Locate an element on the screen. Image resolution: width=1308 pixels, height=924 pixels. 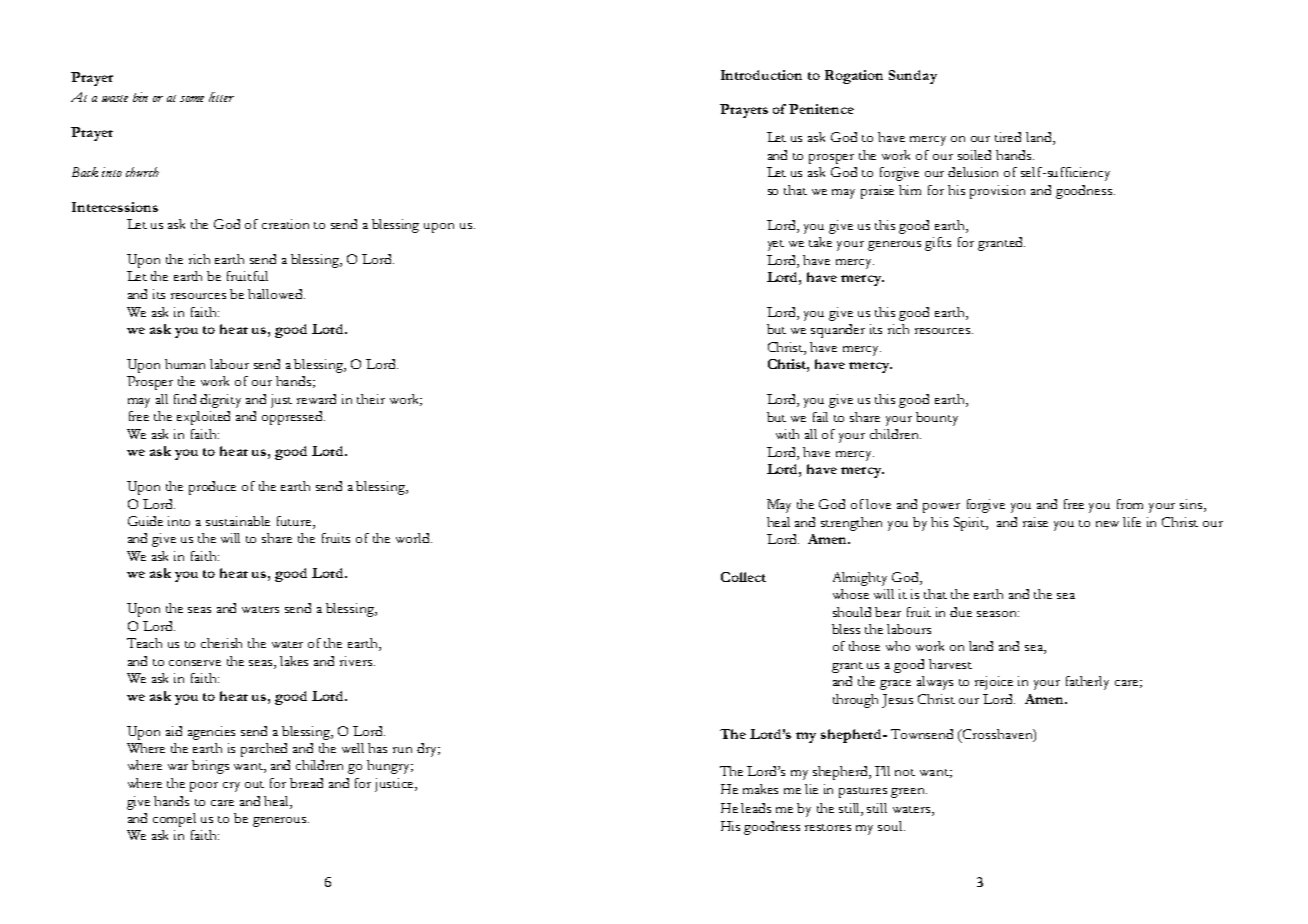
exploited is located at coordinates (203, 418).
